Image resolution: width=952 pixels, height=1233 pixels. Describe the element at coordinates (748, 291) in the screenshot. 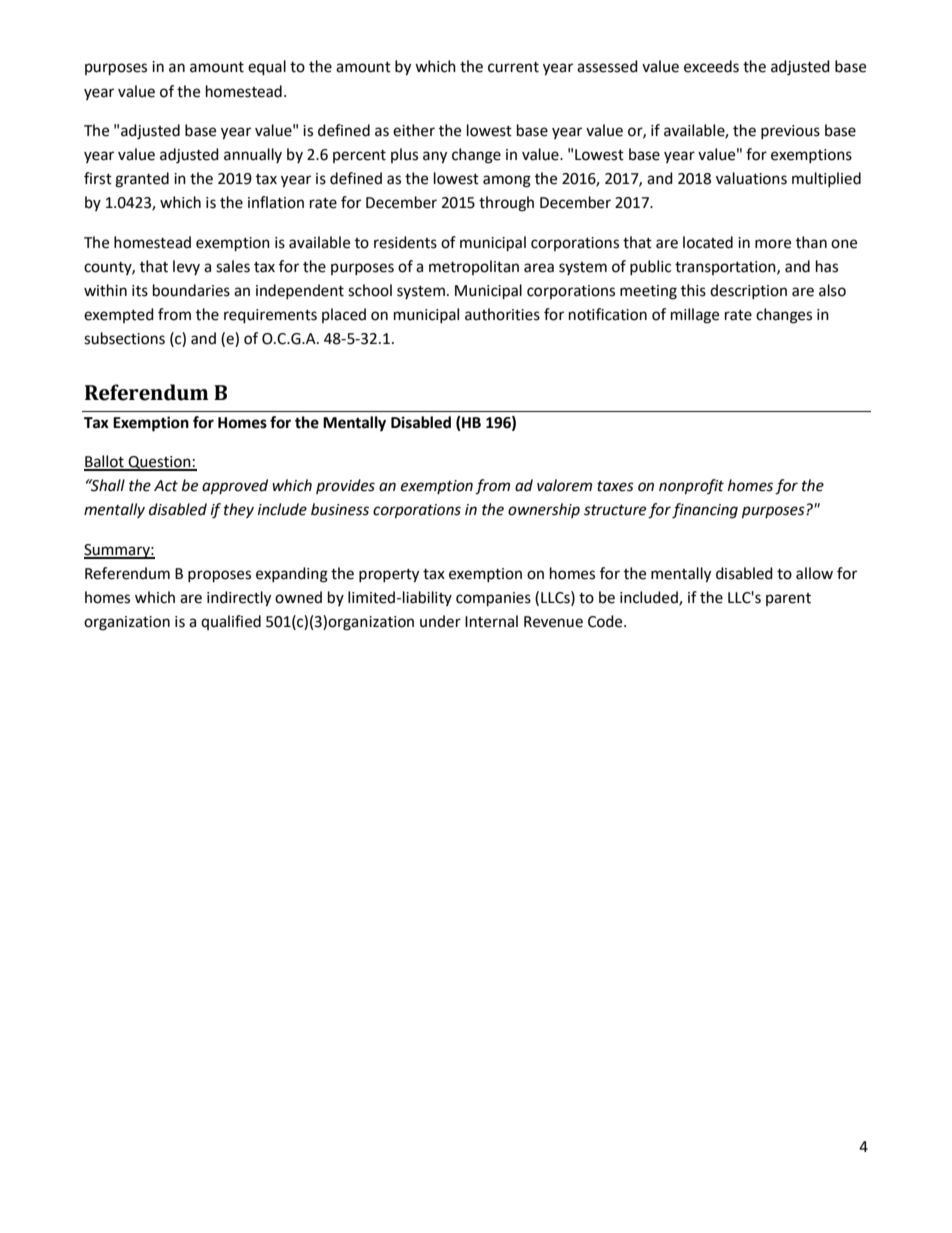

I see `description` at that location.
